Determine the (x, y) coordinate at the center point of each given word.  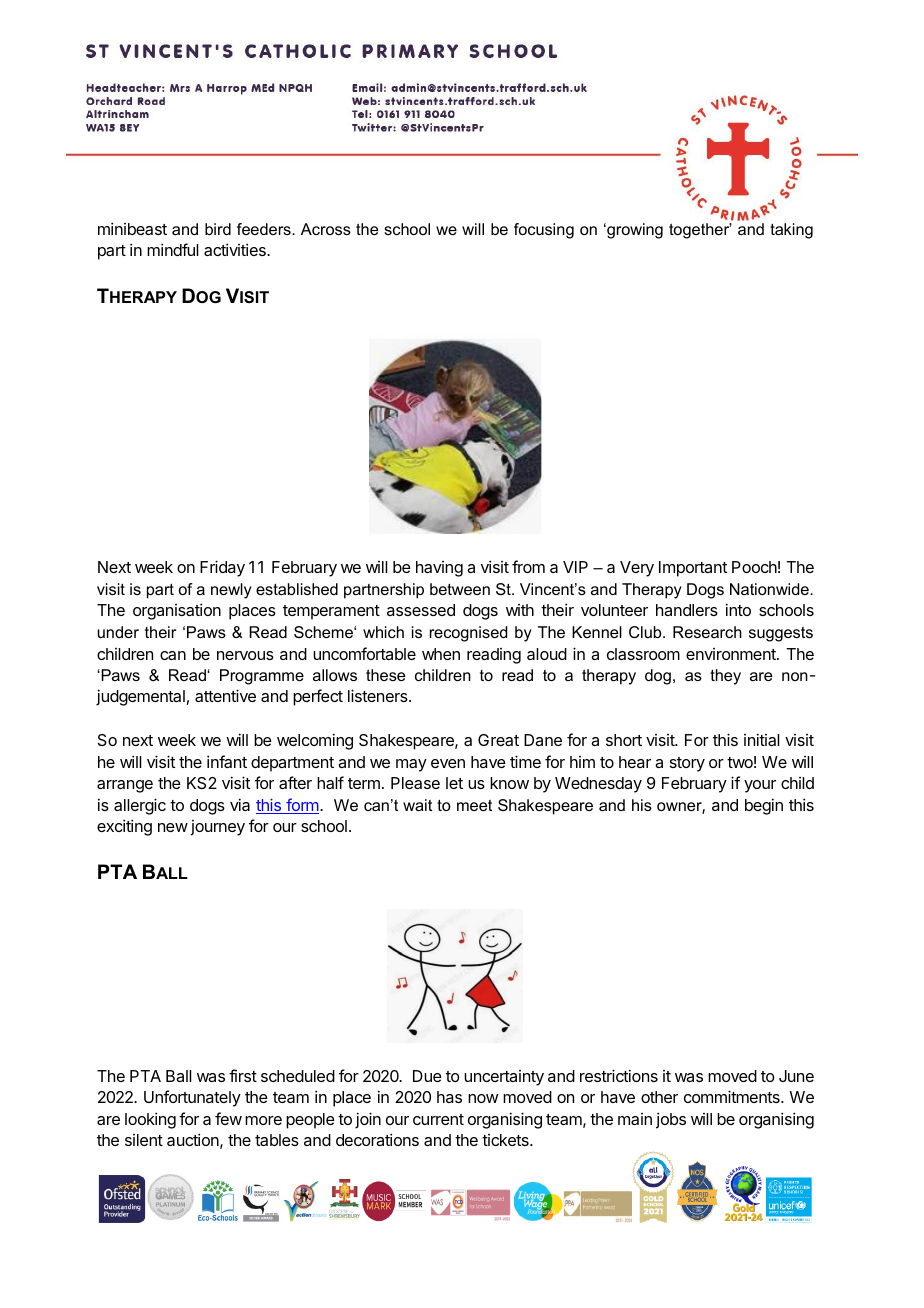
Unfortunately (192, 1098)
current (438, 1119)
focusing (544, 231)
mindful (173, 249)
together (700, 231)
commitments (733, 1096)
